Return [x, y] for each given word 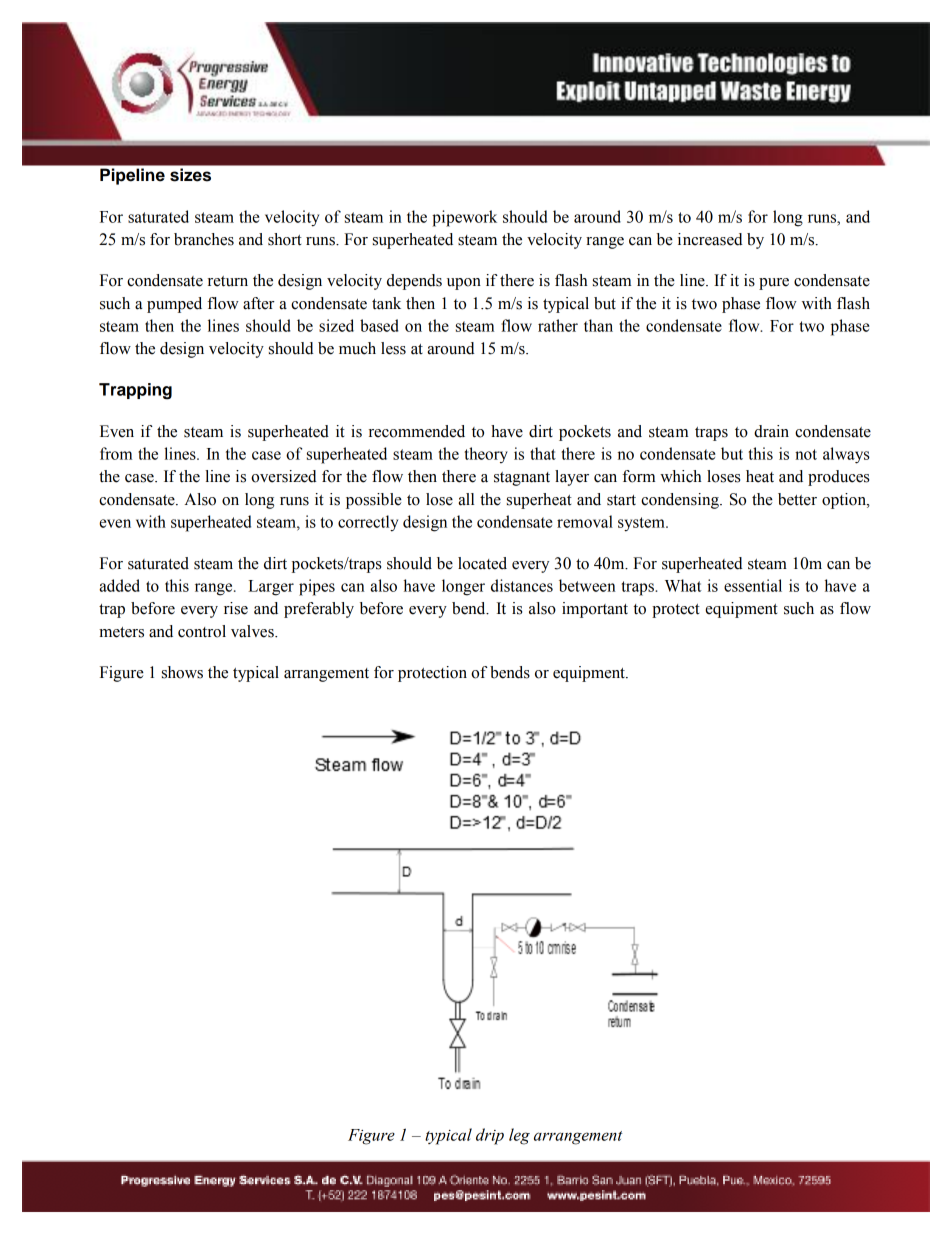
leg [519, 1136]
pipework [464, 218]
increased [710, 239]
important [595, 610]
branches [204, 239]
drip [490, 1136]
